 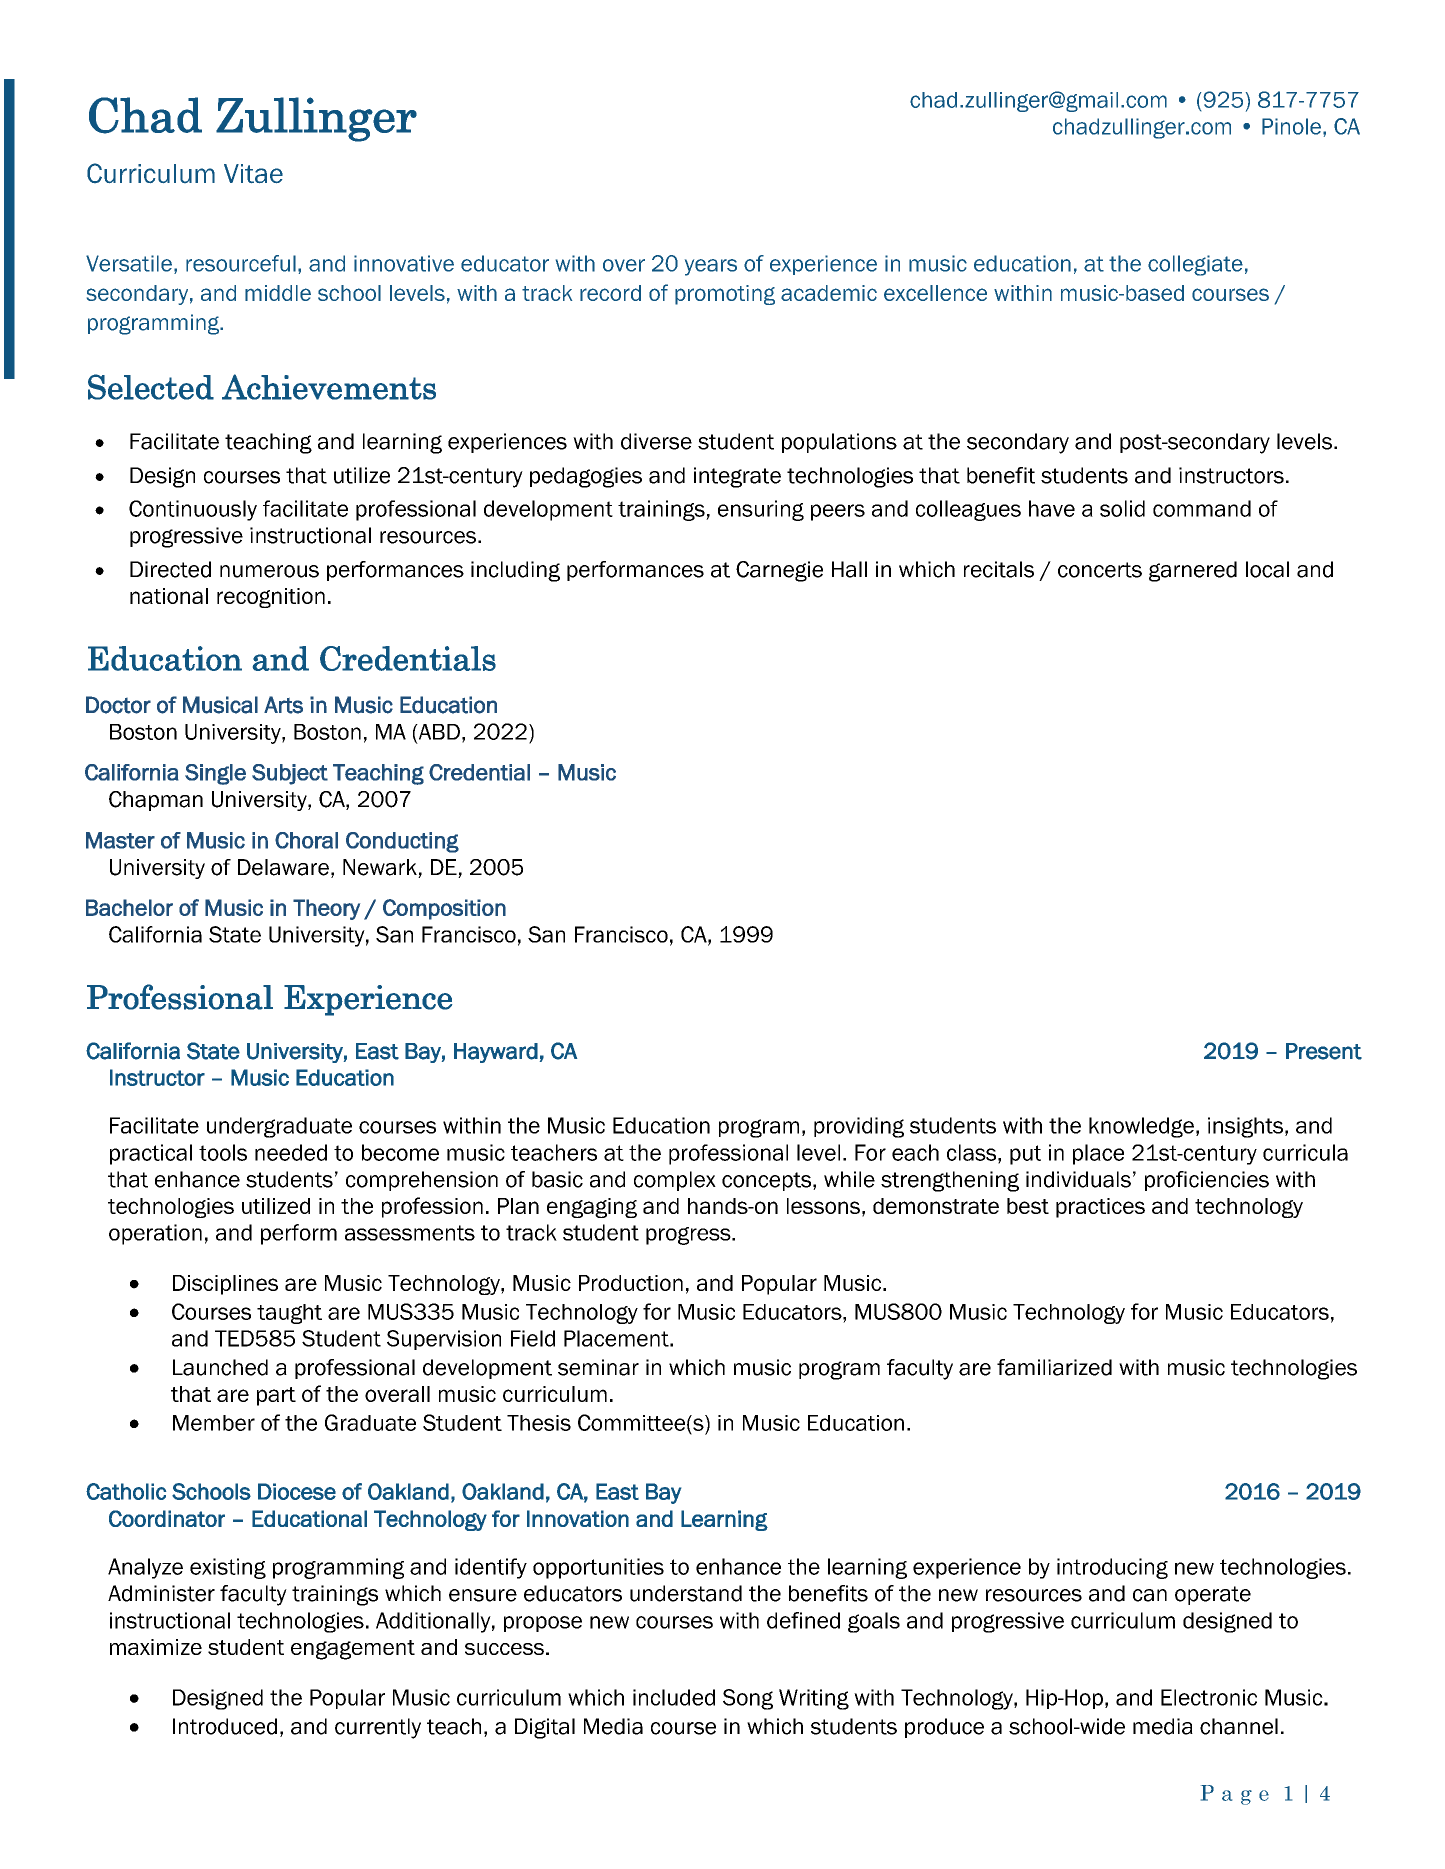 What do you see at coordinates (225, 1726) in the screenshot?
I see `Introduced` at bounding box center [225, 1726].
